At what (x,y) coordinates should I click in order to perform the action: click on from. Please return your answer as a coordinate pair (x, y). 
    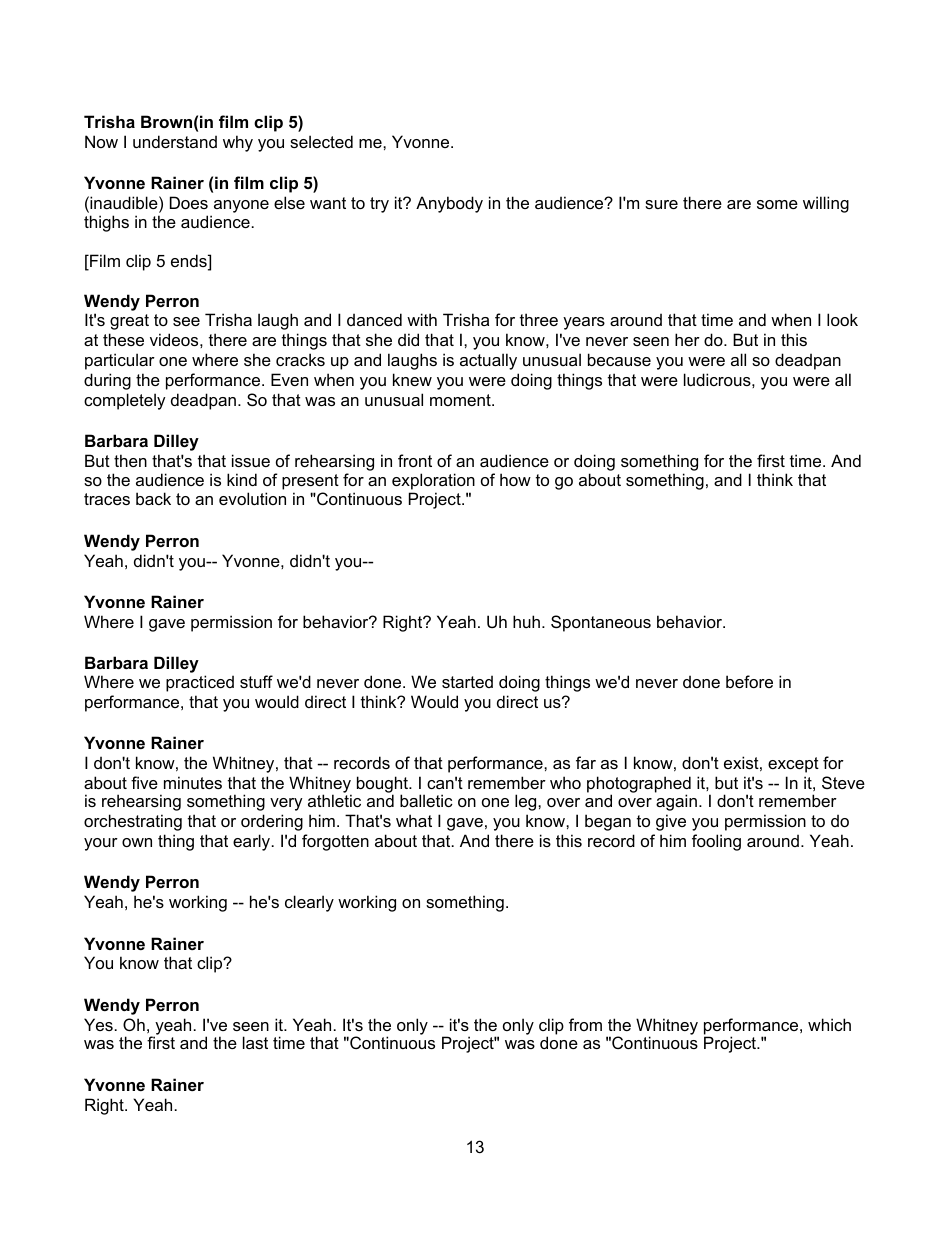
    Looking at the image, I should click on (585, 1024).
